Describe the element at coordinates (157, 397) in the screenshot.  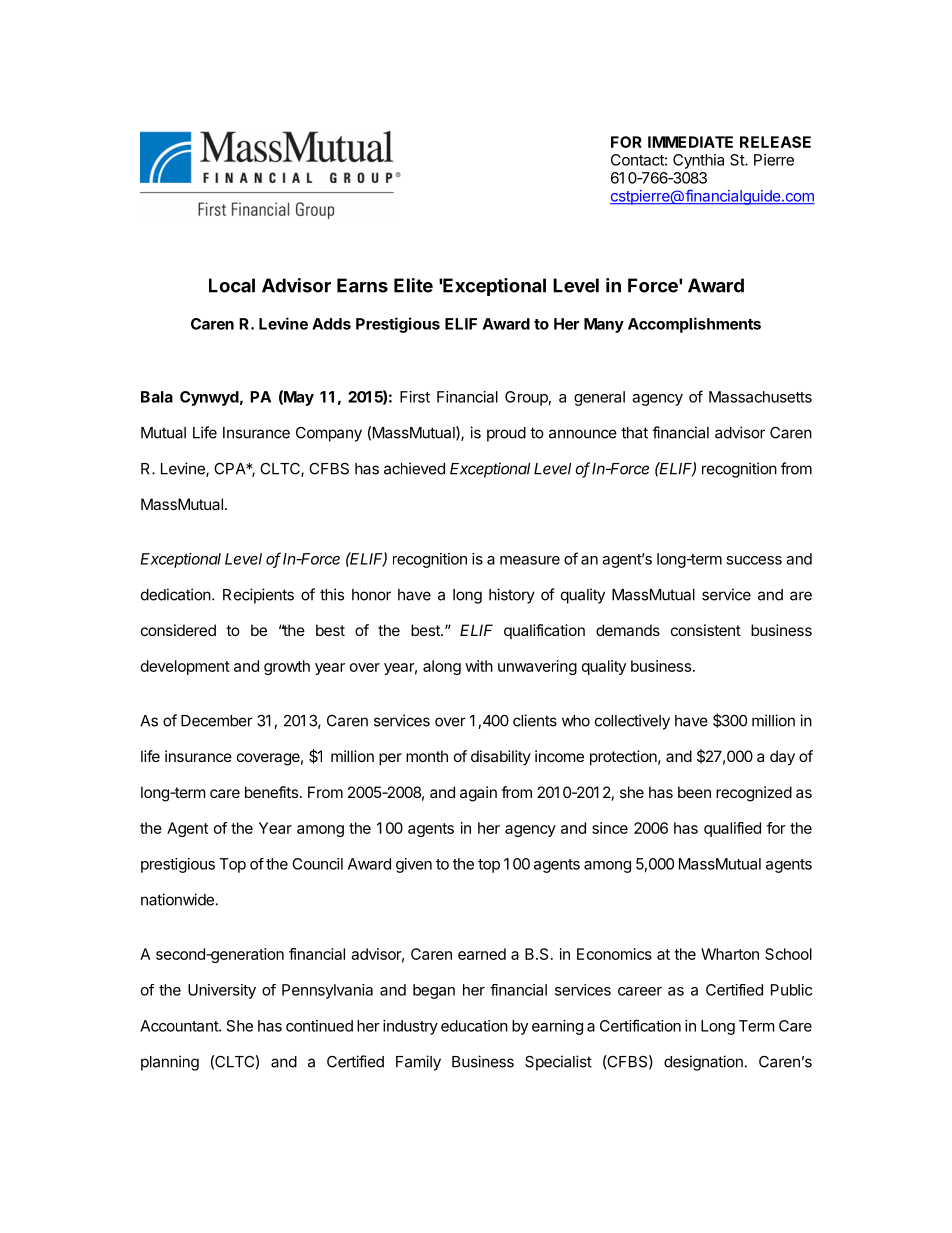
I see `Bala` at that location.
